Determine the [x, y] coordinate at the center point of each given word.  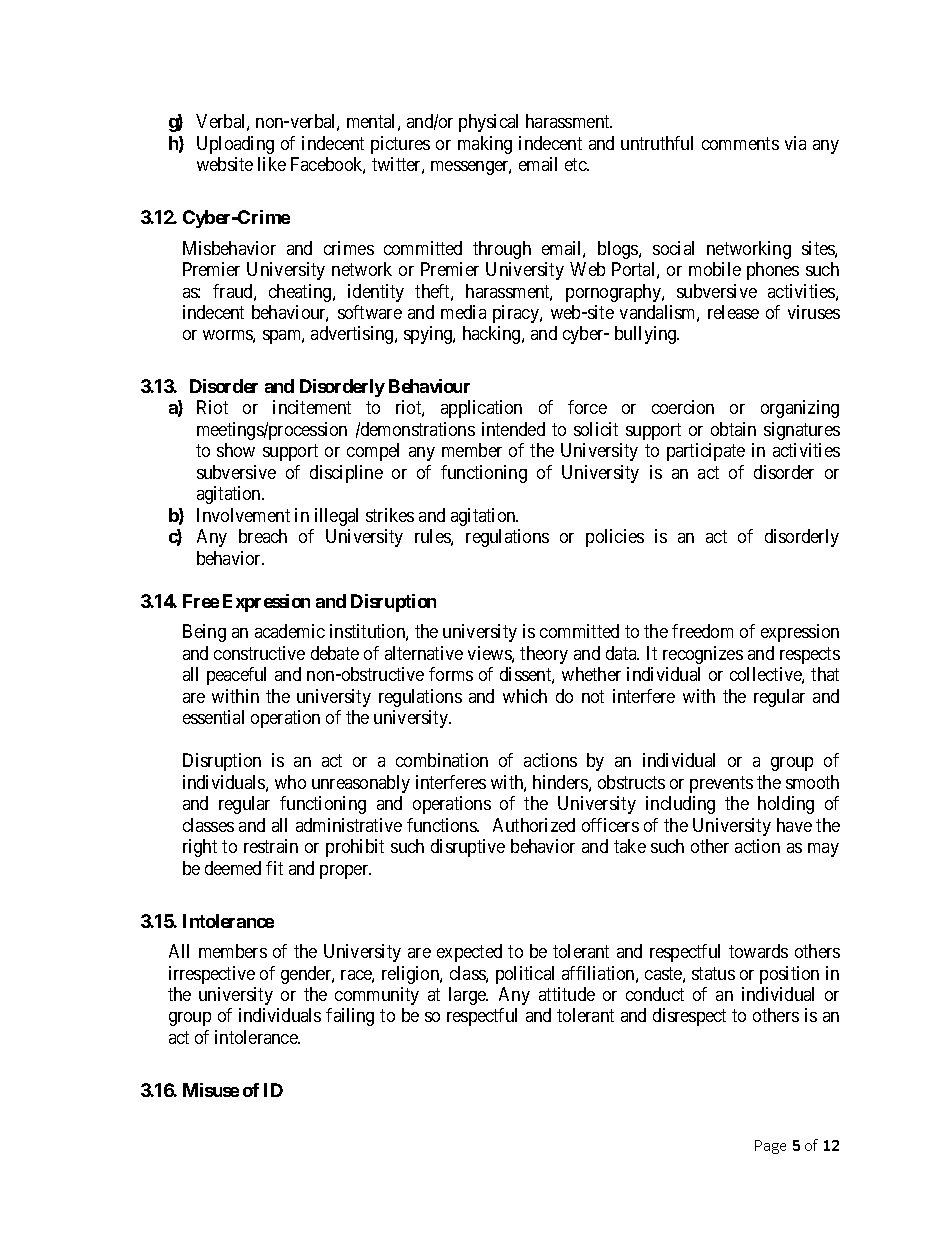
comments [740, 143]
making [485, 145]
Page [770, 1147]
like [272, 164]
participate [706, 452]
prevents [721, 784]
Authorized [534, 825]
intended [513, 429]
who [290, 782]
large [468, 996]
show [236, 450]
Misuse [211, 1090]
